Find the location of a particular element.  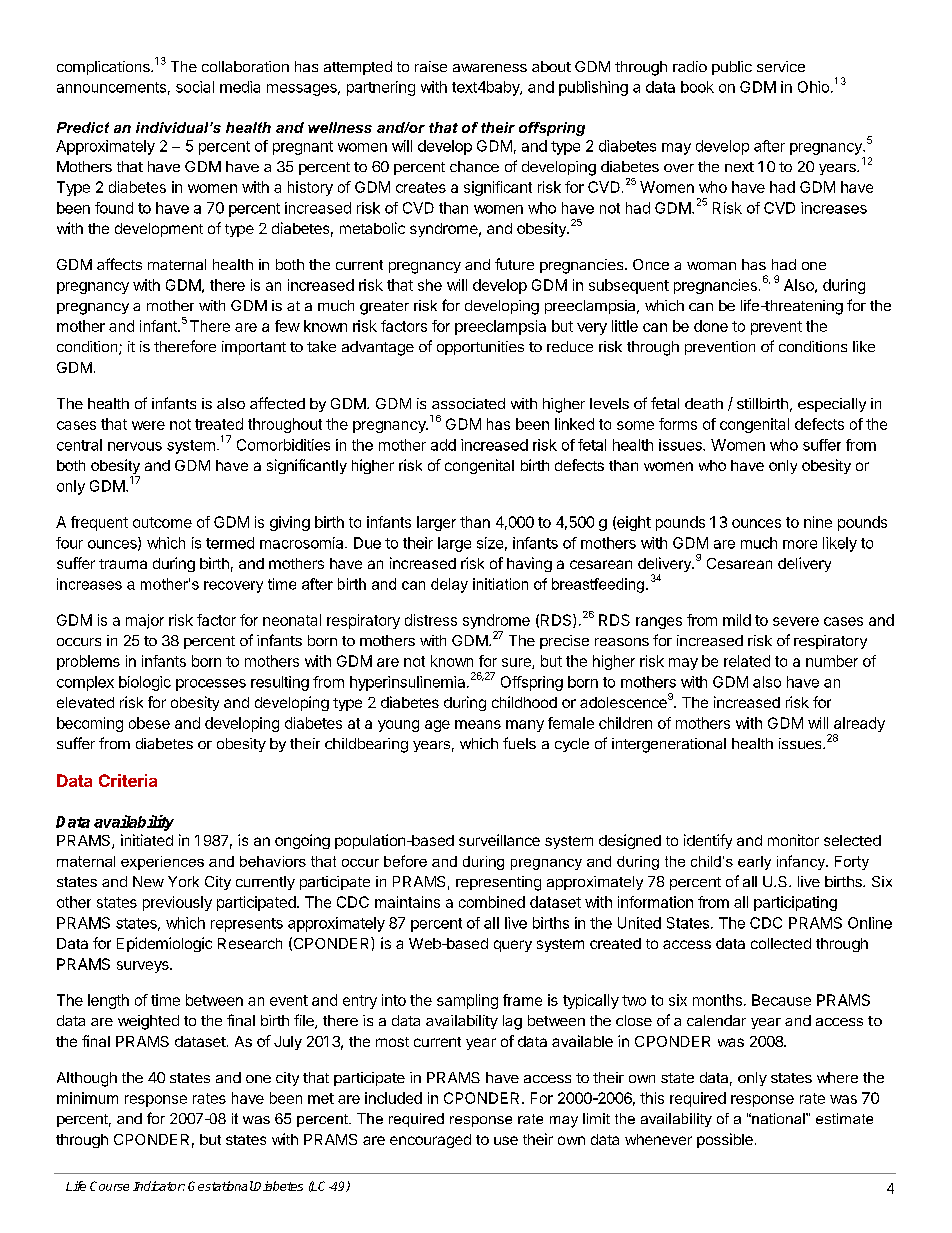

severe is located at coordinates (796, 621).
